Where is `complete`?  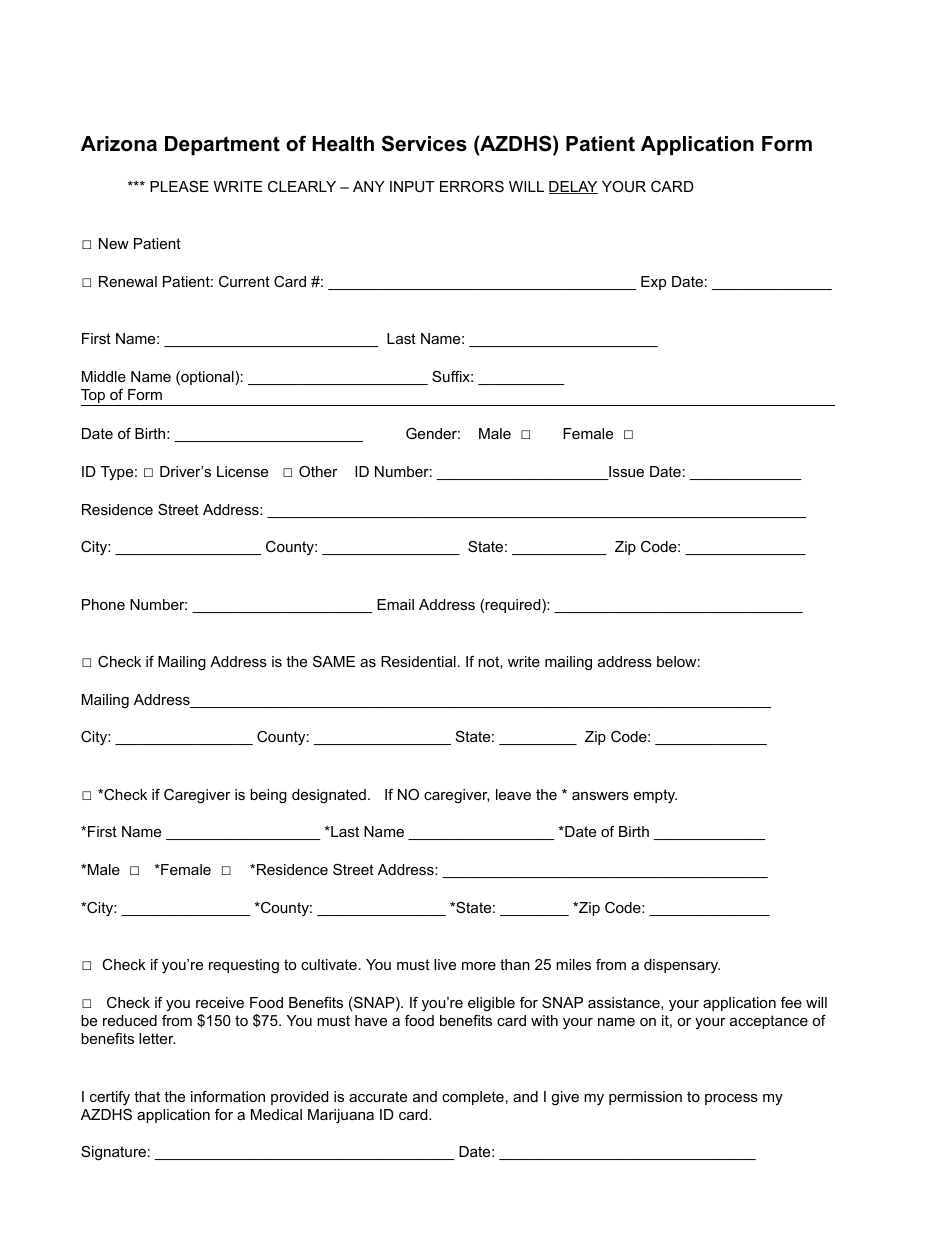
complete is located at coordinates (473, 1098).
